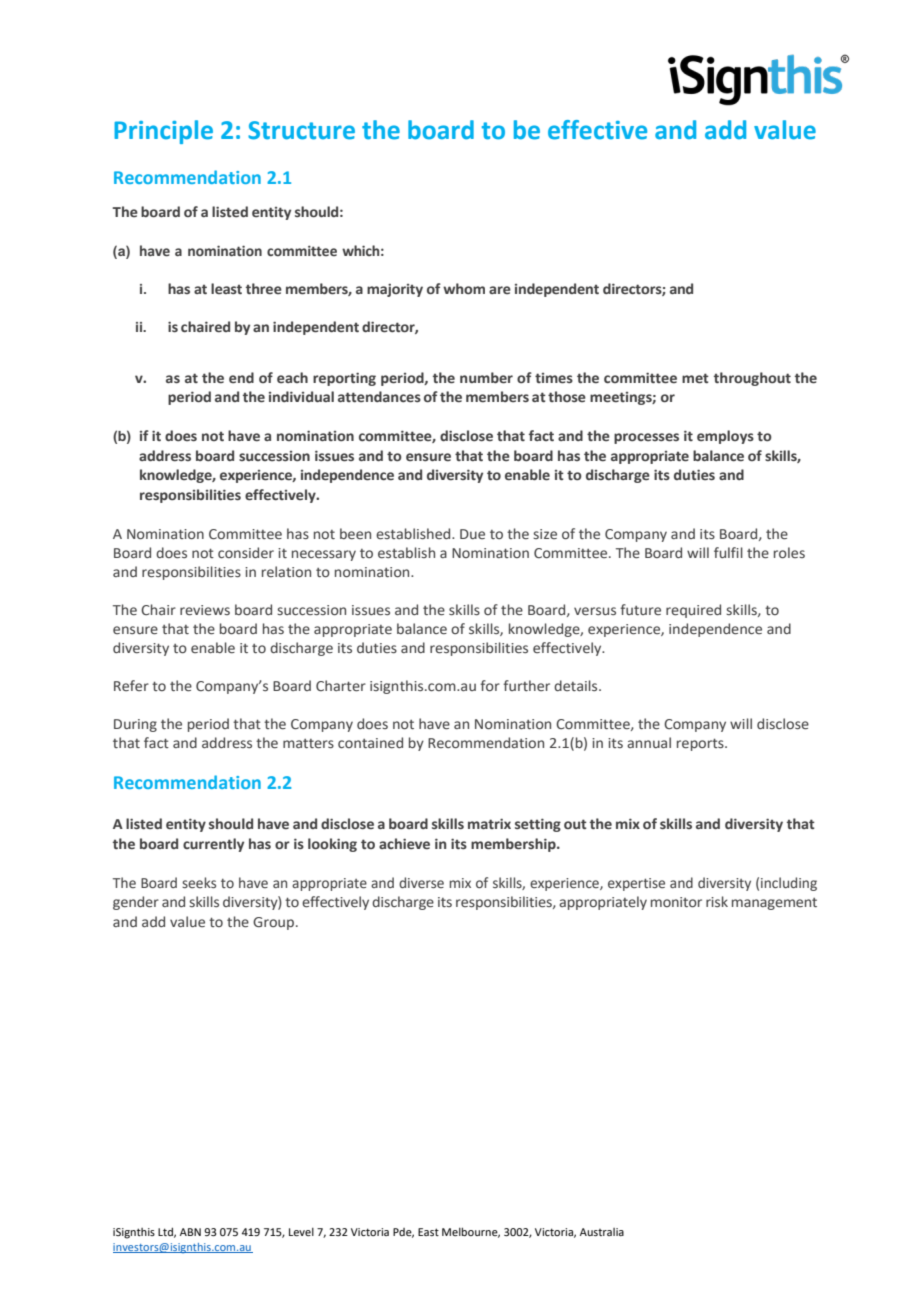 Image resolution: width=924 pixels, height=1308 pixels. I want to click on diverse, so click(421, 882).
